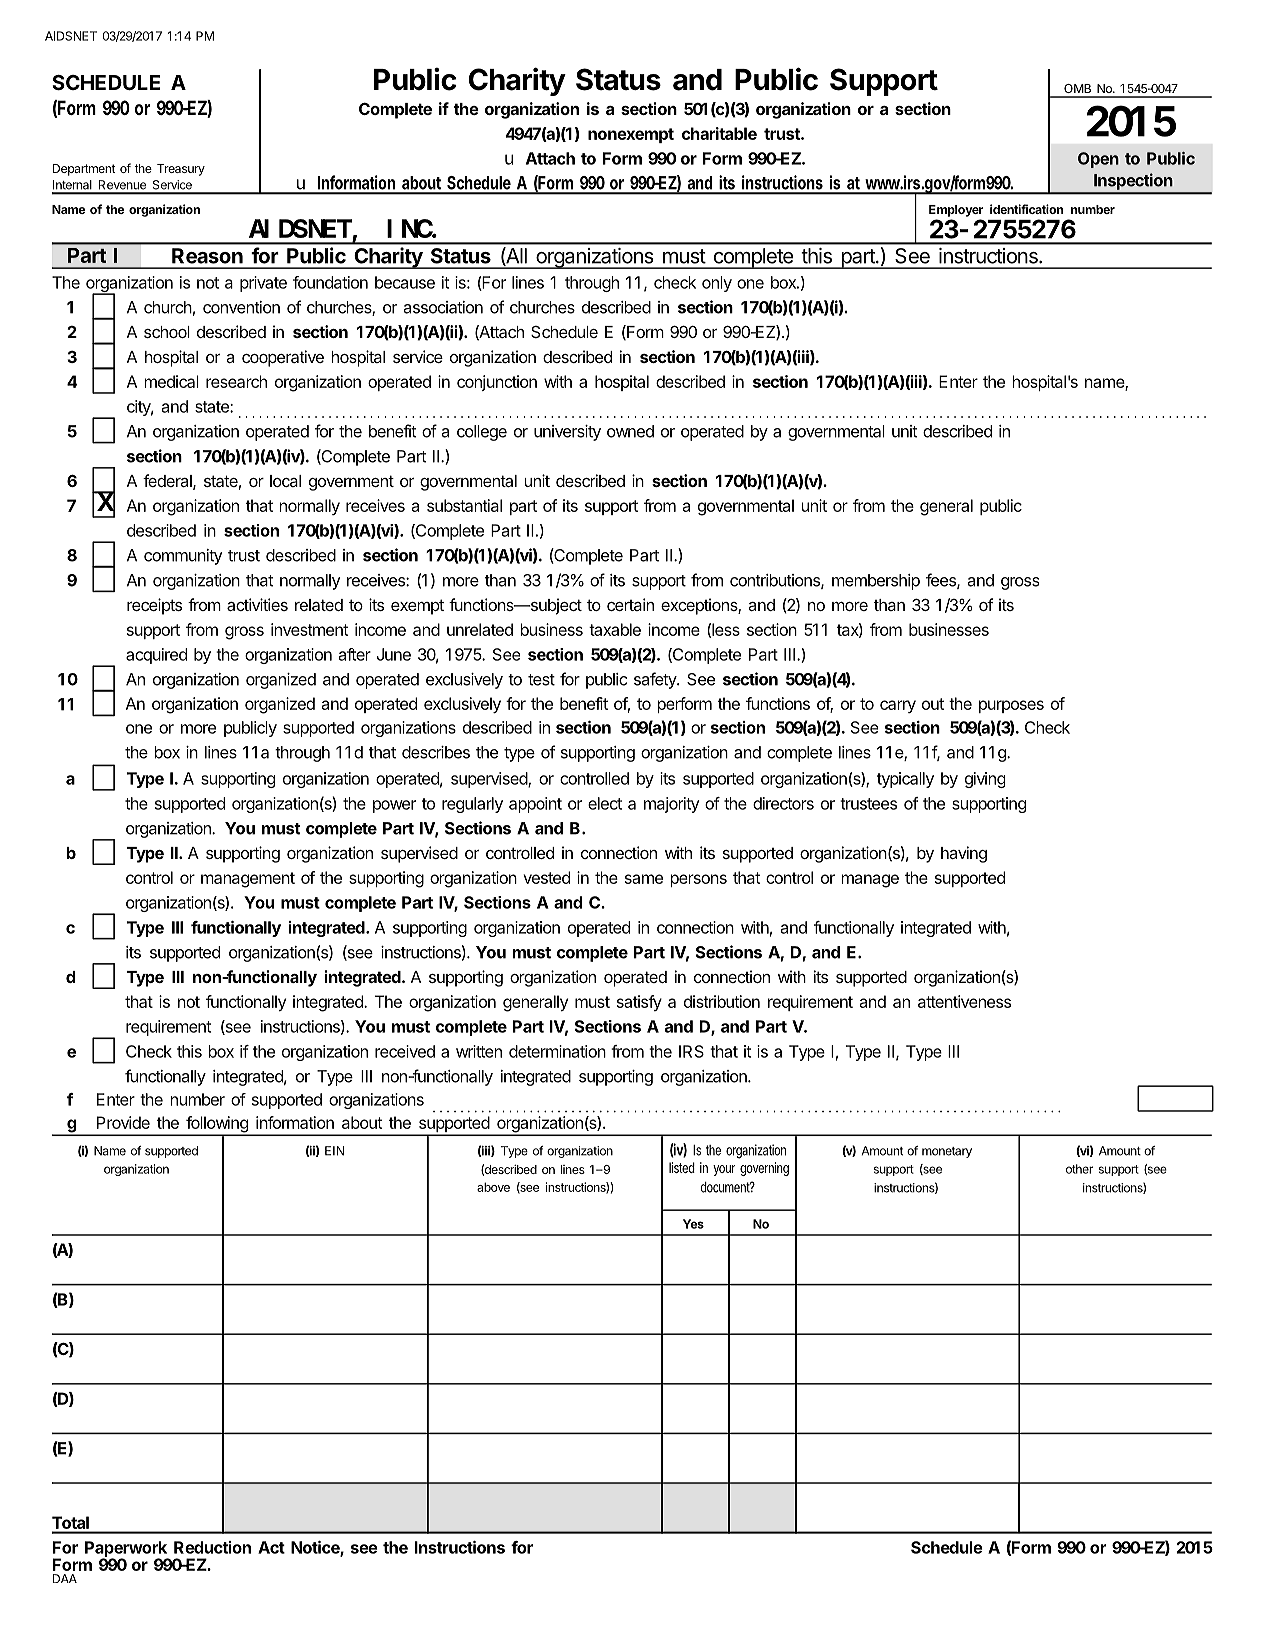 The width and height of the screenshot is (1265, 1637). Describe the element at coordinates (964, 854) in the screenshot. I see `having` at that location.
